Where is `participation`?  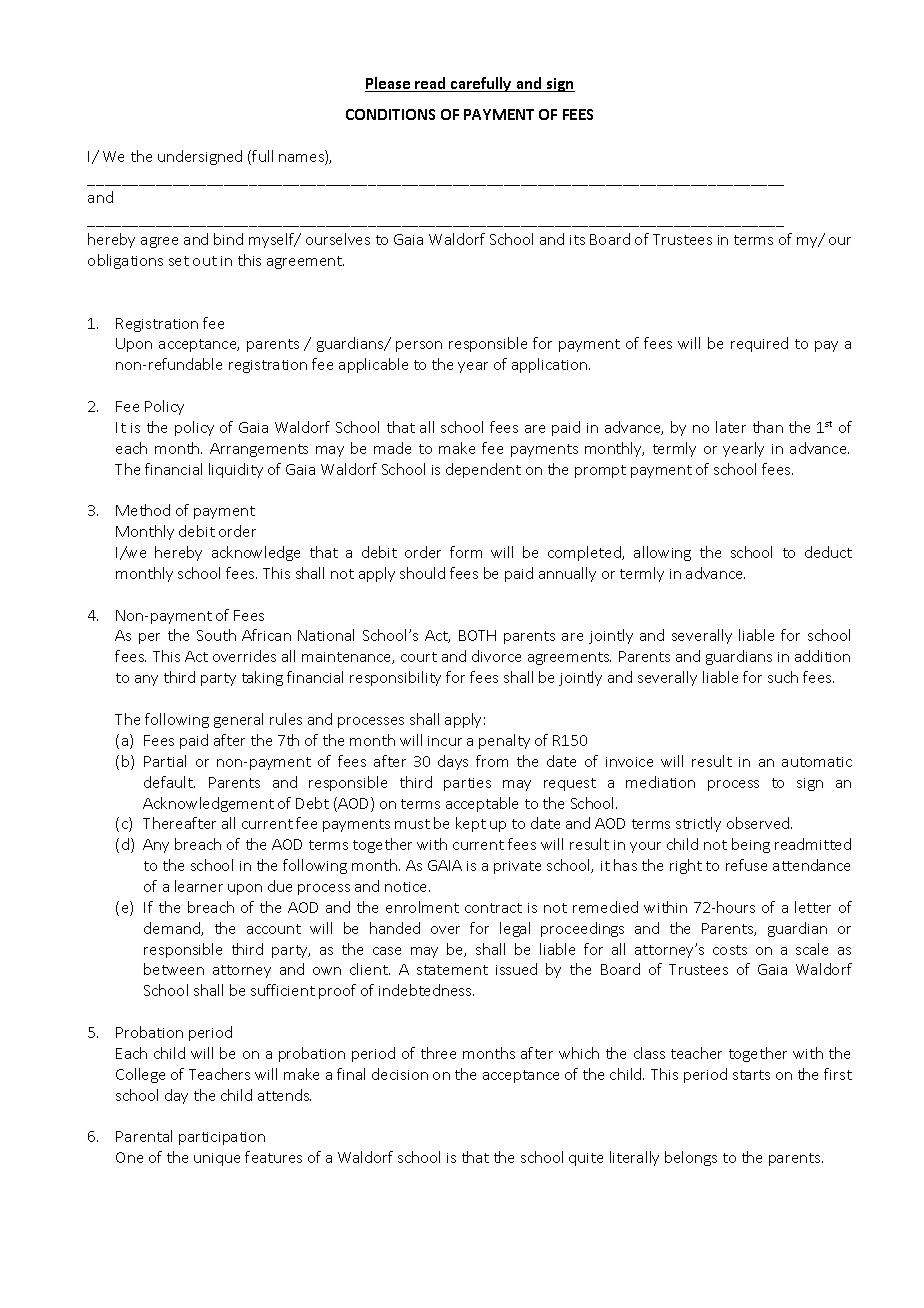
participation is located at coordinates (222, 1138).
